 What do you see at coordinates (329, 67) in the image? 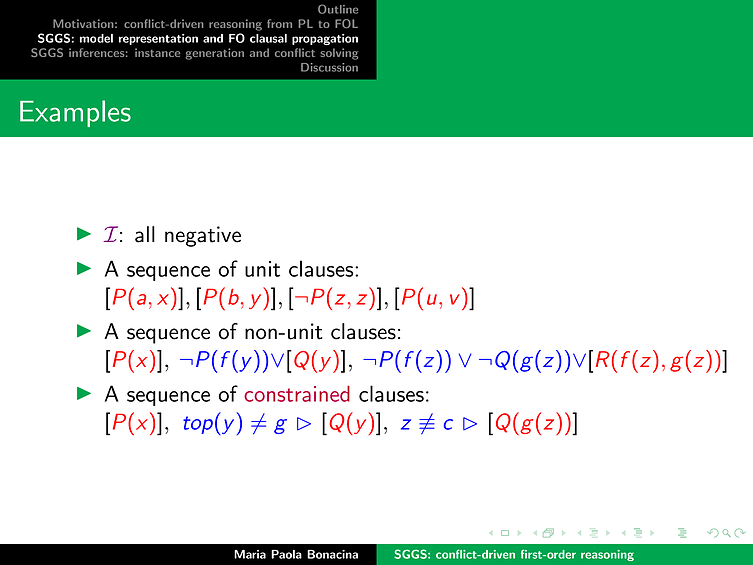
I see `Discussion` at bounding box center [329, 67].
